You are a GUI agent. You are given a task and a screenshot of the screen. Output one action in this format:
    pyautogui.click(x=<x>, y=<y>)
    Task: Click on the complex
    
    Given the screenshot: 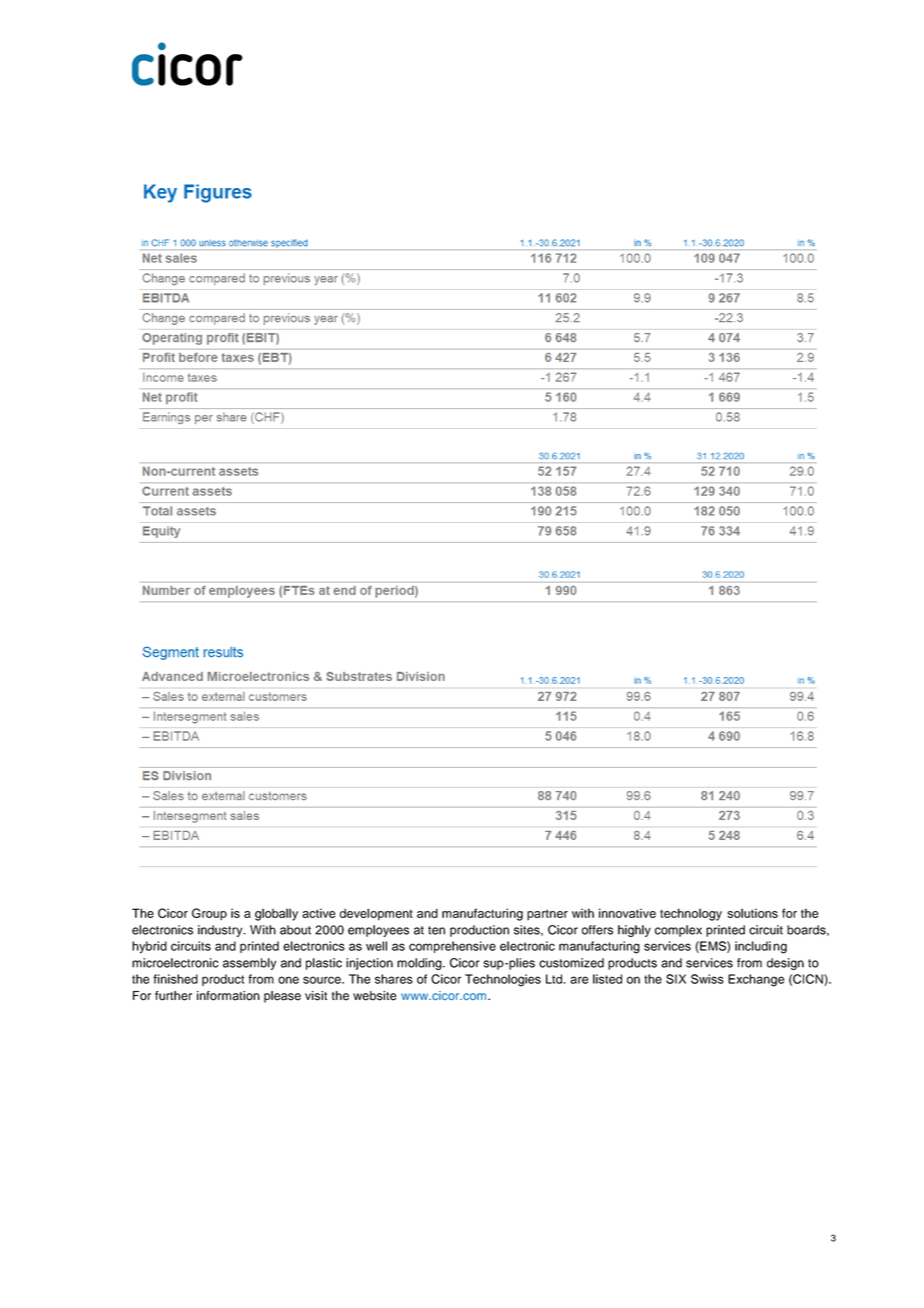 What is the action you would take?
    pyautogui.click(x=678, y=931)
